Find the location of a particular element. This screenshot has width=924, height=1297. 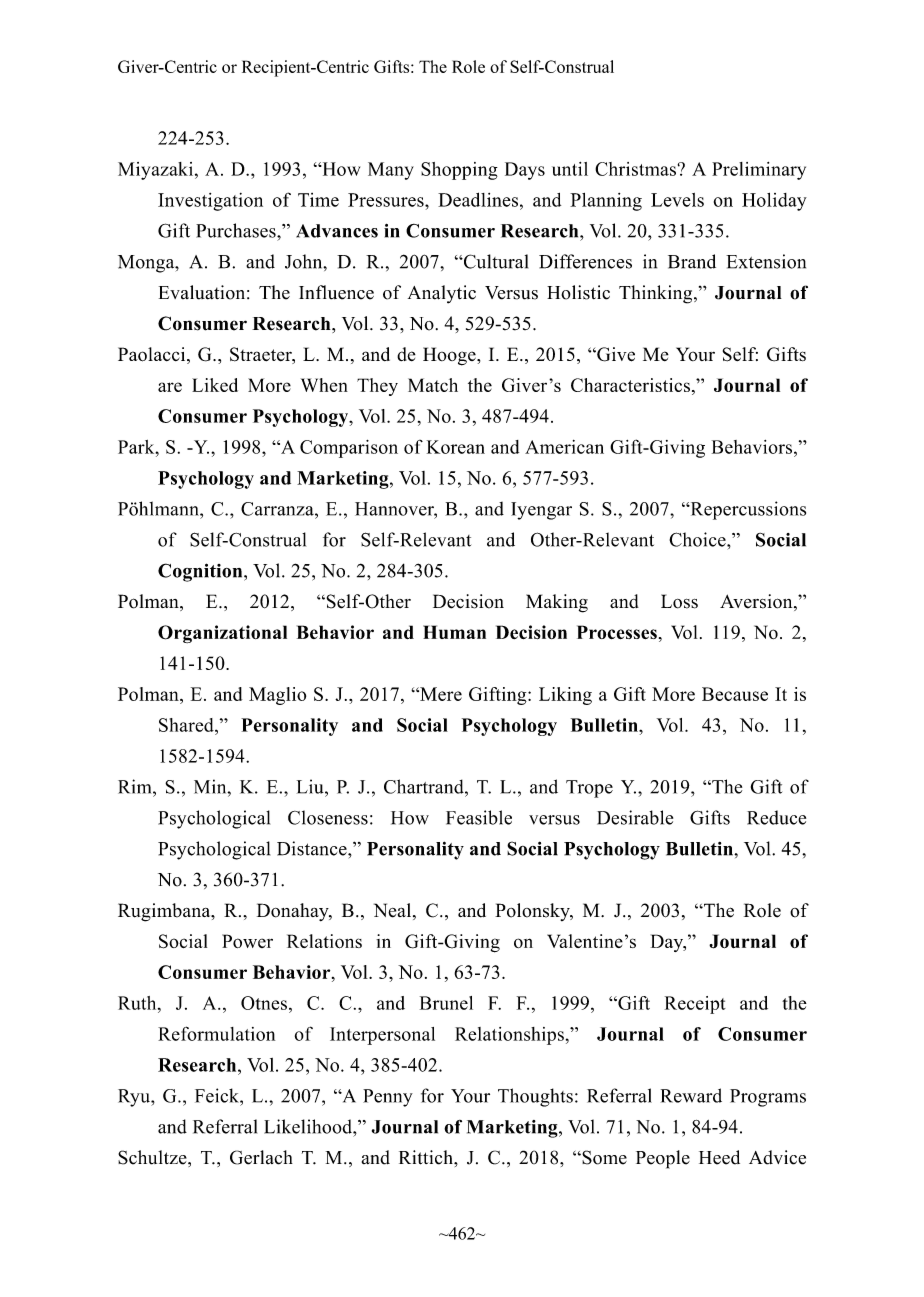

Korean is located at coordinates (456, 447).
